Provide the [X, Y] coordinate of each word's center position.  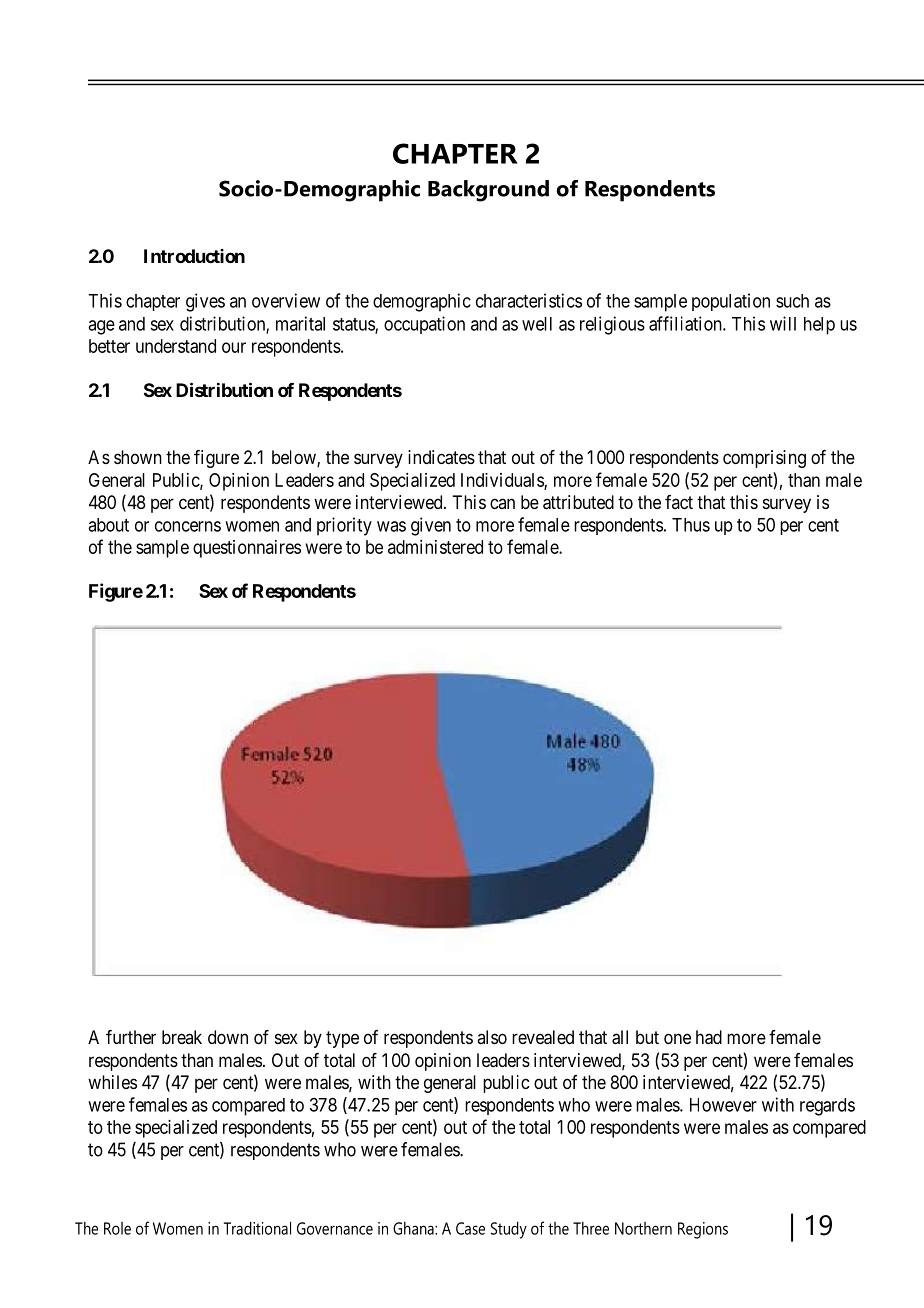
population [731, 302]
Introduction [194, 256]
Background [488, 191]
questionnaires [247, 549]
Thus [691, 525]
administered [435, 547]
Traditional [257, 1228]
